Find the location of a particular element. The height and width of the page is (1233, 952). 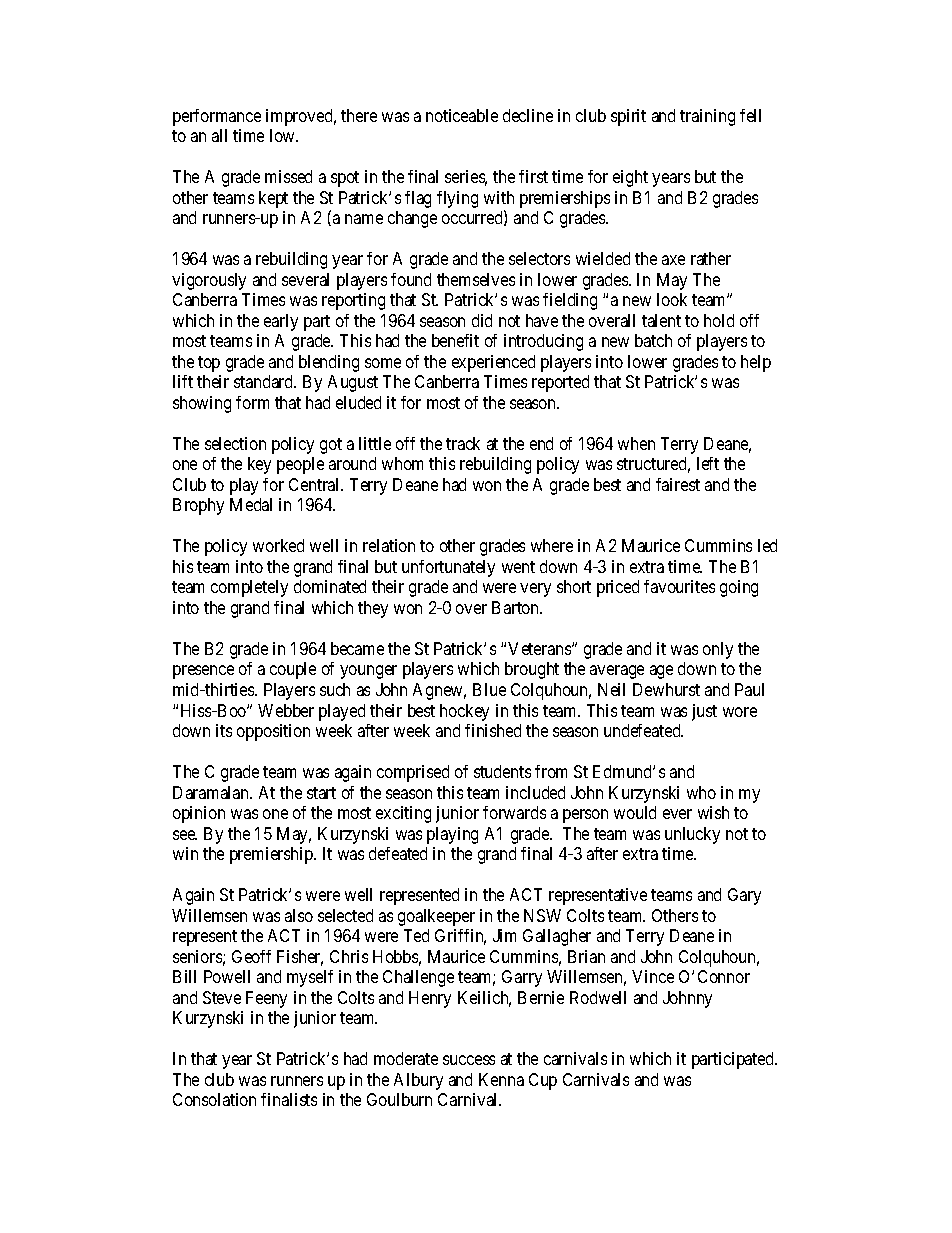

training is located at coordinates (707, 117).
